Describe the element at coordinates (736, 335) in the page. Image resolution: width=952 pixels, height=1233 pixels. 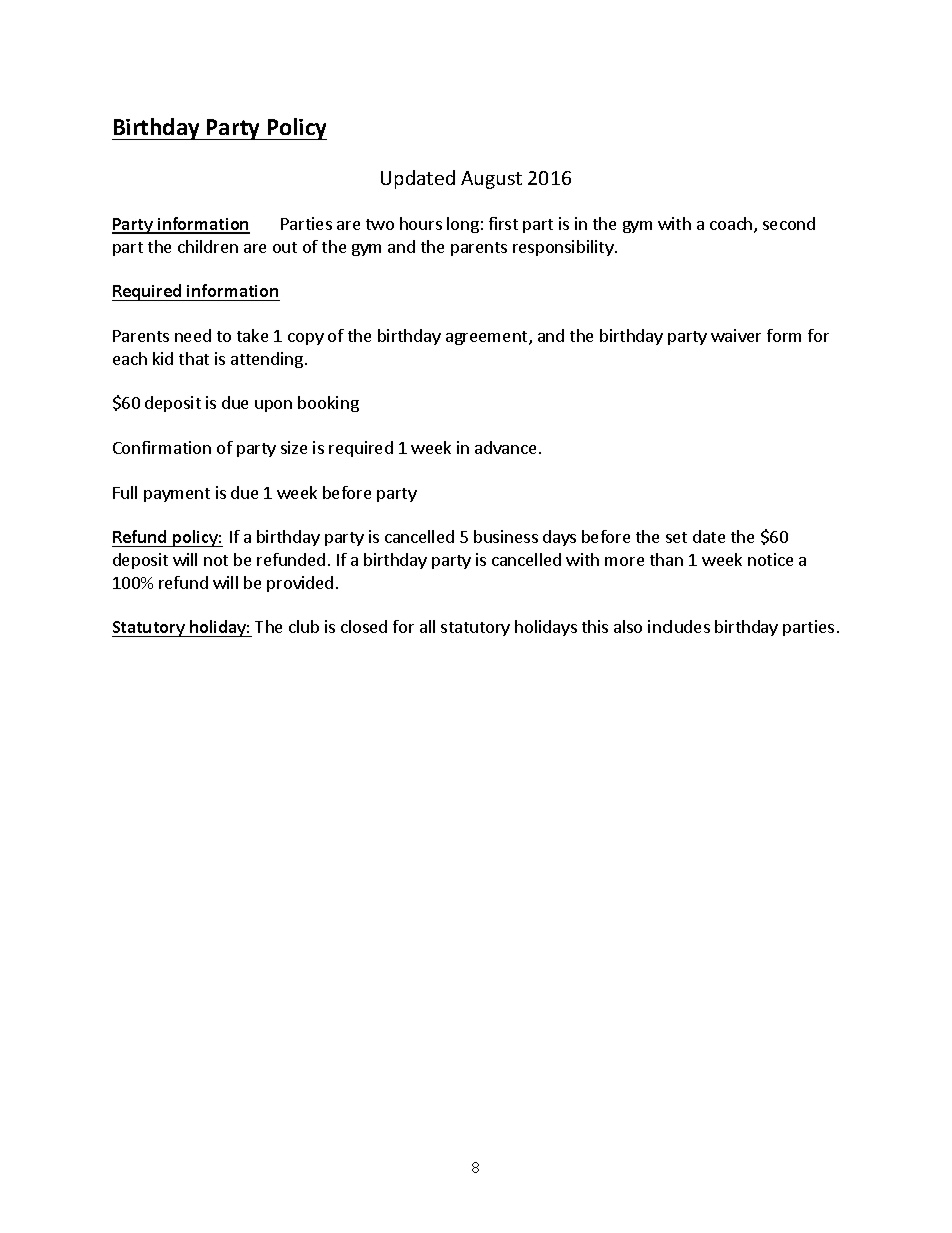
I see `waiver` at that location.
